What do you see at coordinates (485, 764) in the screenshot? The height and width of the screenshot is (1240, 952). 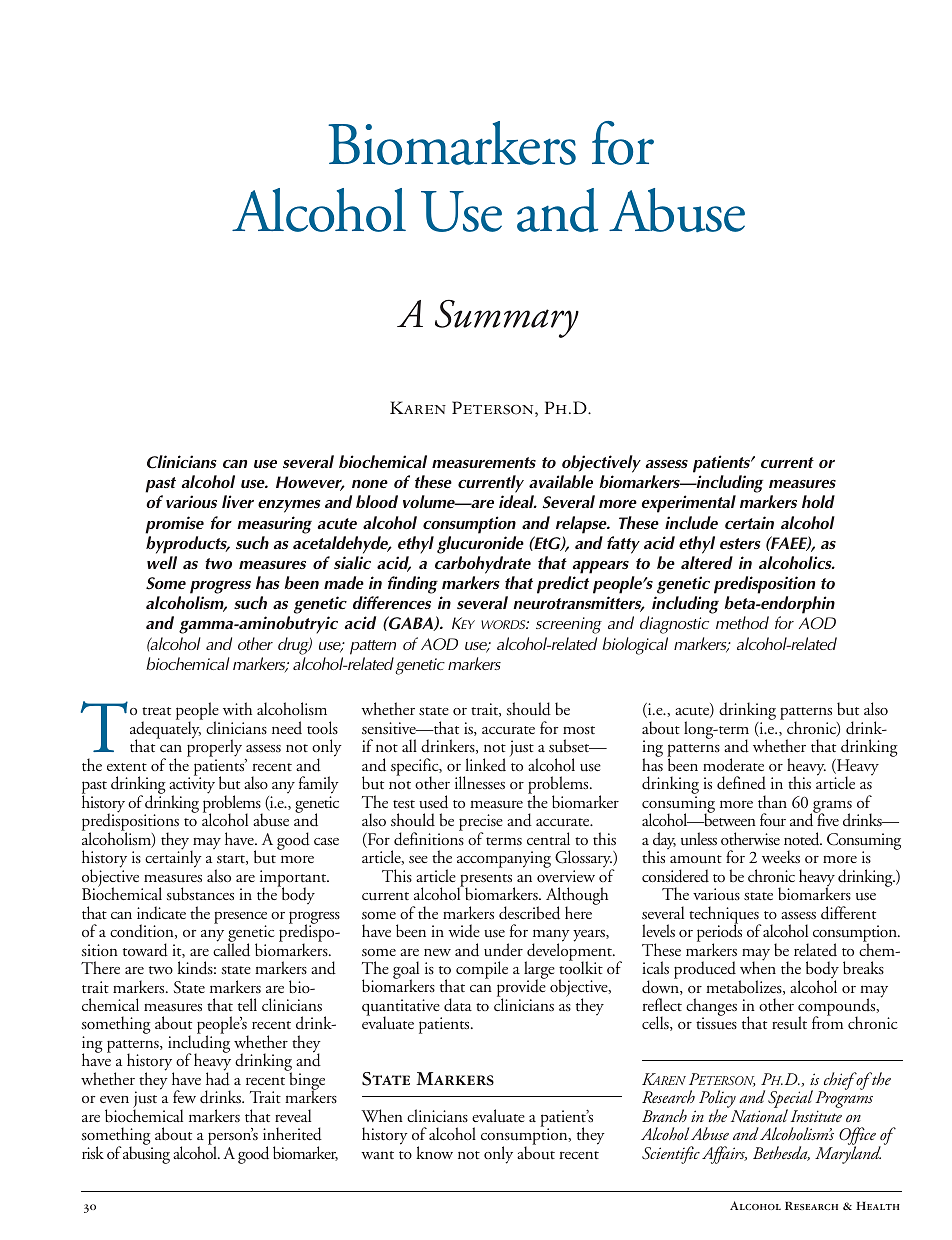 I see `linked` at bounding box center [485, 764].
